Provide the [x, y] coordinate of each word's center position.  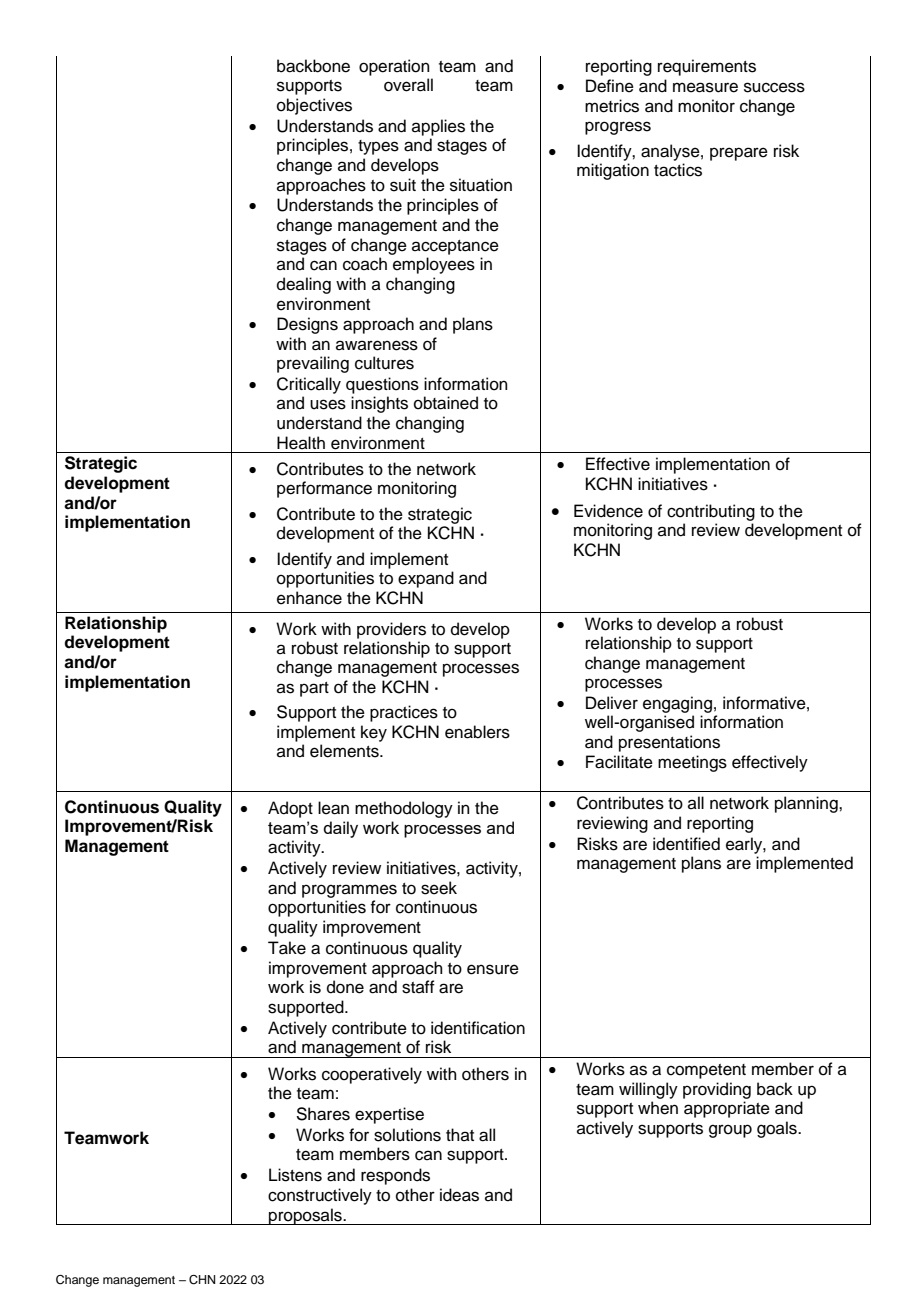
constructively [320, 1196]
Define [610, 86]
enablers [477, 732]
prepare [739, 154]
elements [345, 751]
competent [706, 1071]
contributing [711, 512]
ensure [493, 969]
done [345, 987]
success [774, 87]
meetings [692, 763]
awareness [377, 345]
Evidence [608, 511]
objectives [314, 106]
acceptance [455, 247]
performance [324, 489]
